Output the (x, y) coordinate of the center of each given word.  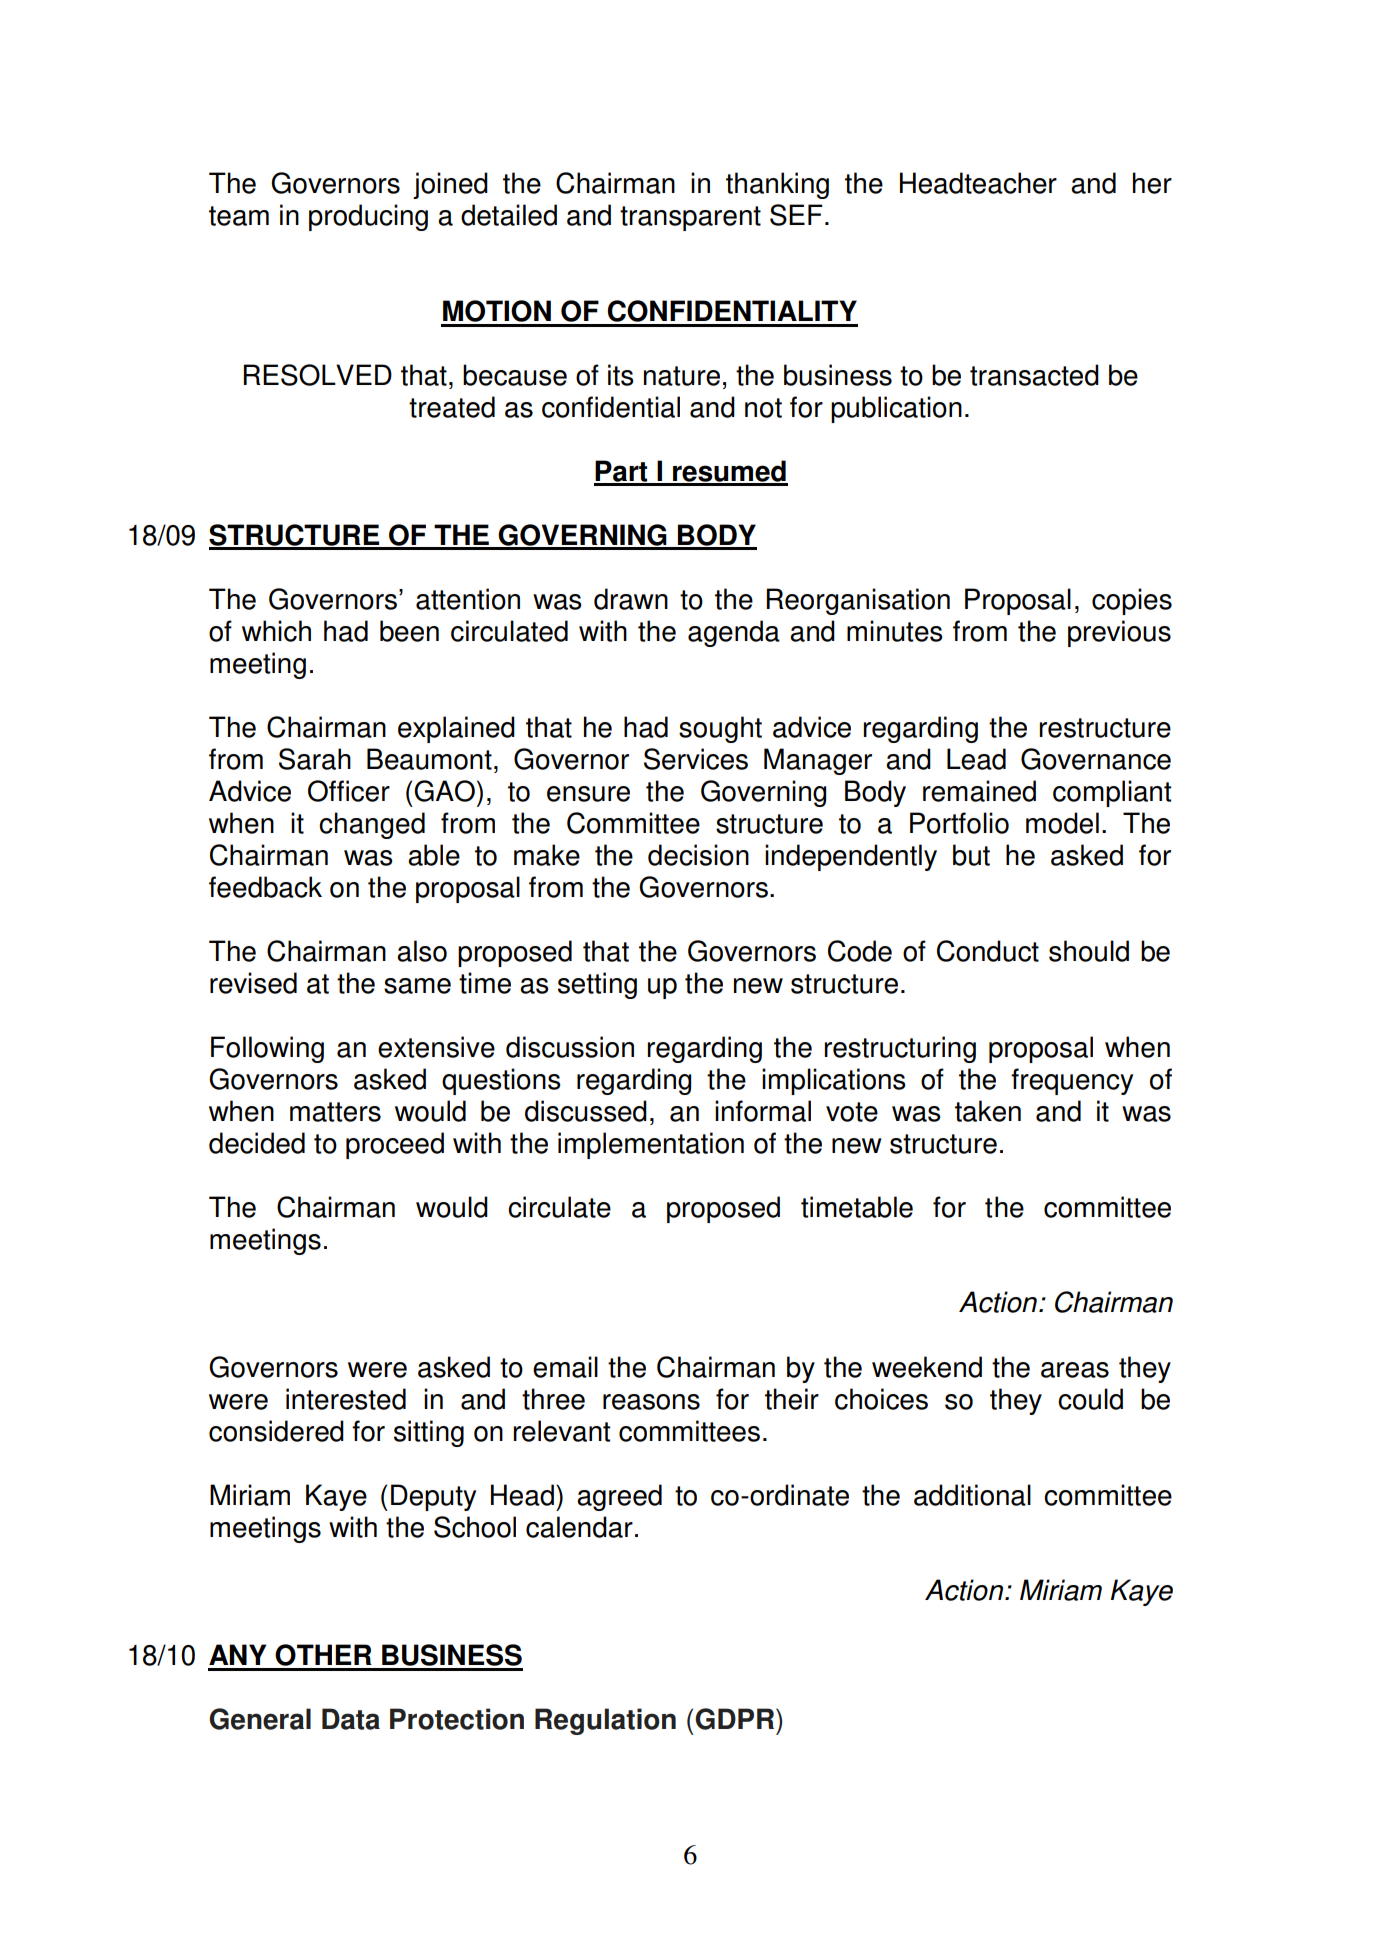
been (409, 631)
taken (988, 1111)
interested (346, 1399)
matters (335, 1112)
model (1062, 823)
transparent (690, 218)
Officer (349, 791)
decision (698, 855)
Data (351, 1719)
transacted (1034, 375)
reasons (651, 1402)
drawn (631, 599)
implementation (651, 1145)
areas (1075, 1370)
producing (368, 217)
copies (1132, 601)
